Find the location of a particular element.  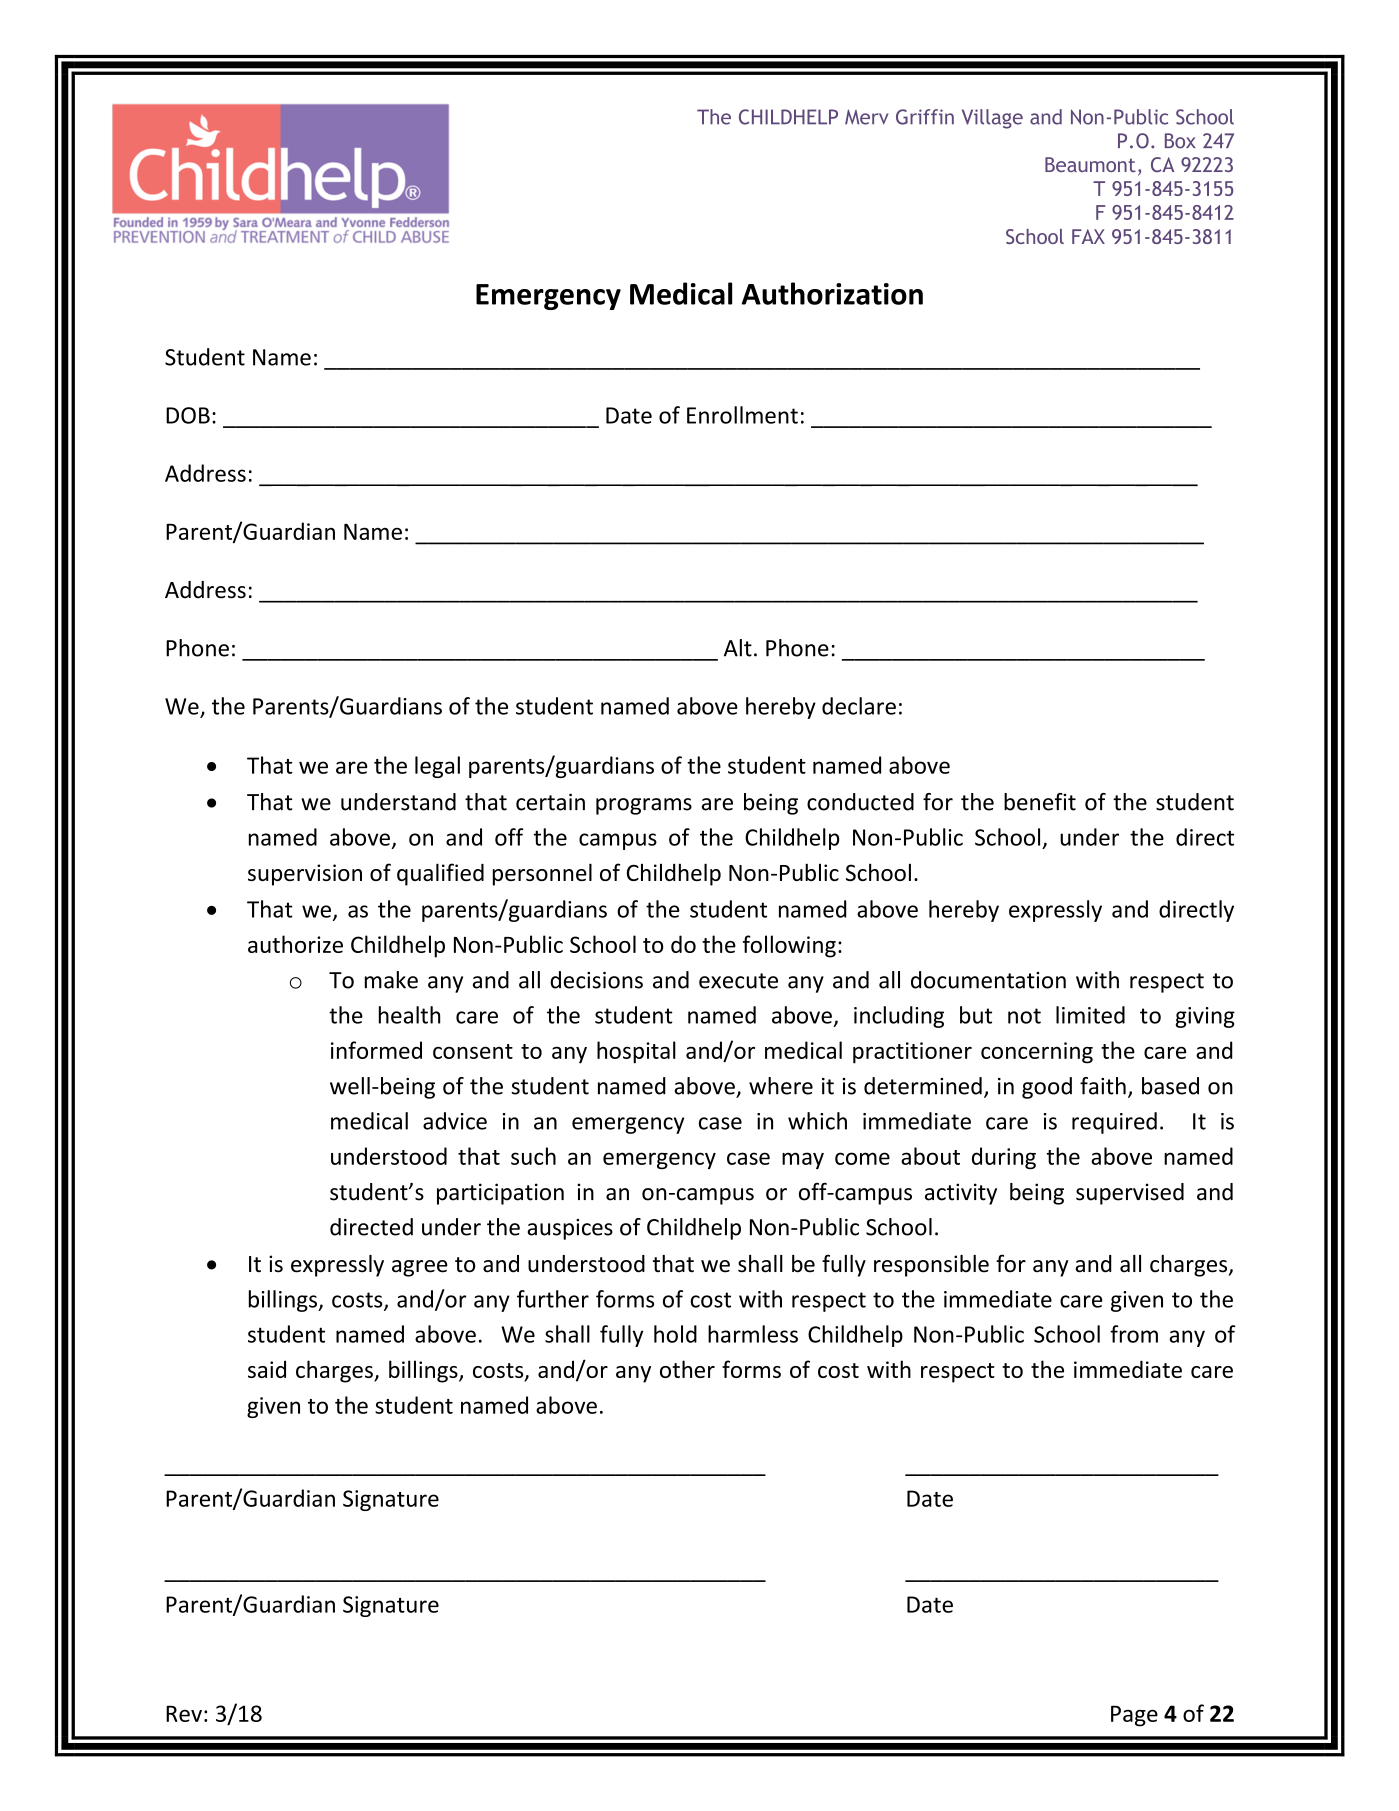

DOB is located at coordinates (188, 415).
